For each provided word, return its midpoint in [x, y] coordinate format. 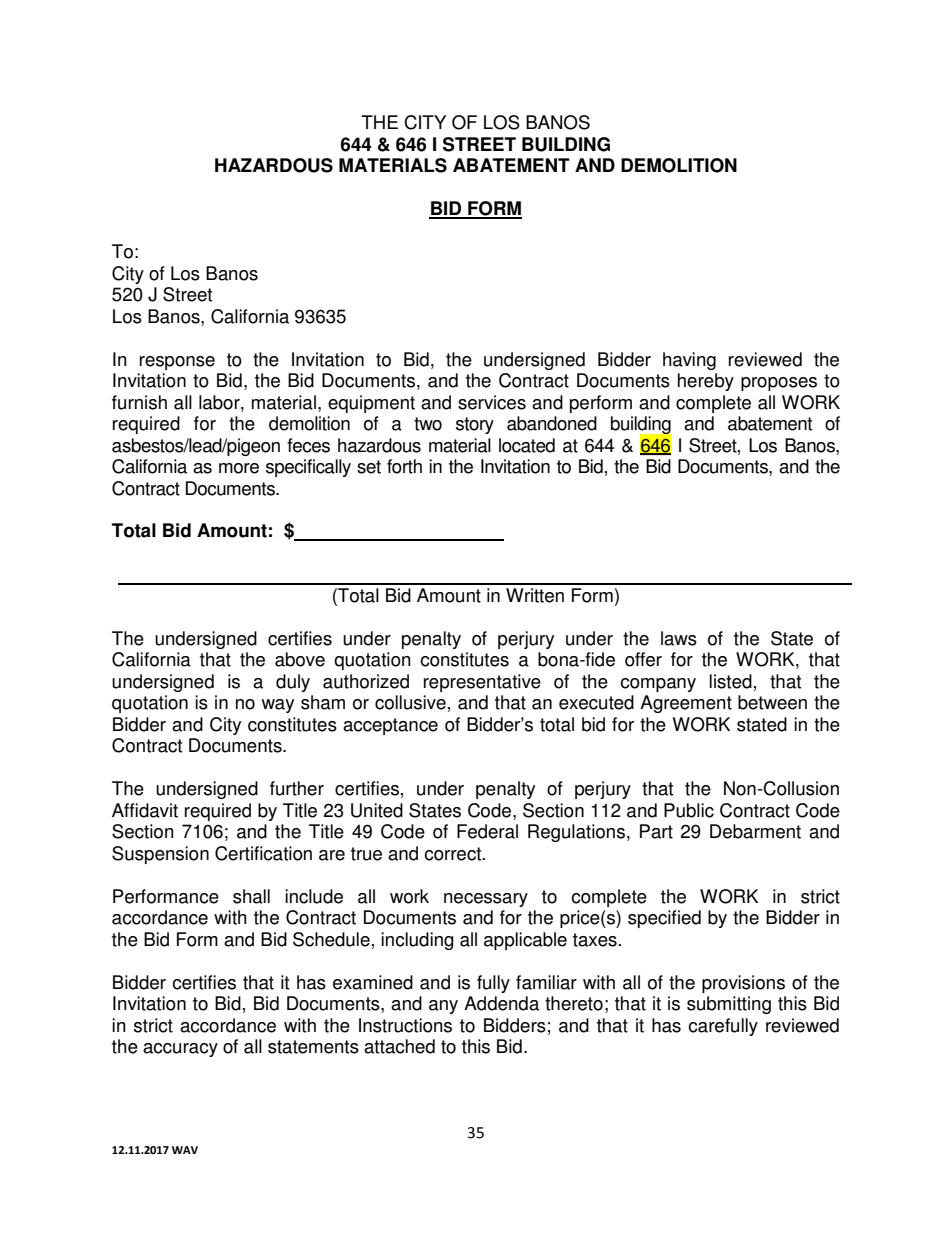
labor [220, 402]
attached [399, 1046]
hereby [706, 382]
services [492, 402]
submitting [729, 1005]
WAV [185, 1150]
